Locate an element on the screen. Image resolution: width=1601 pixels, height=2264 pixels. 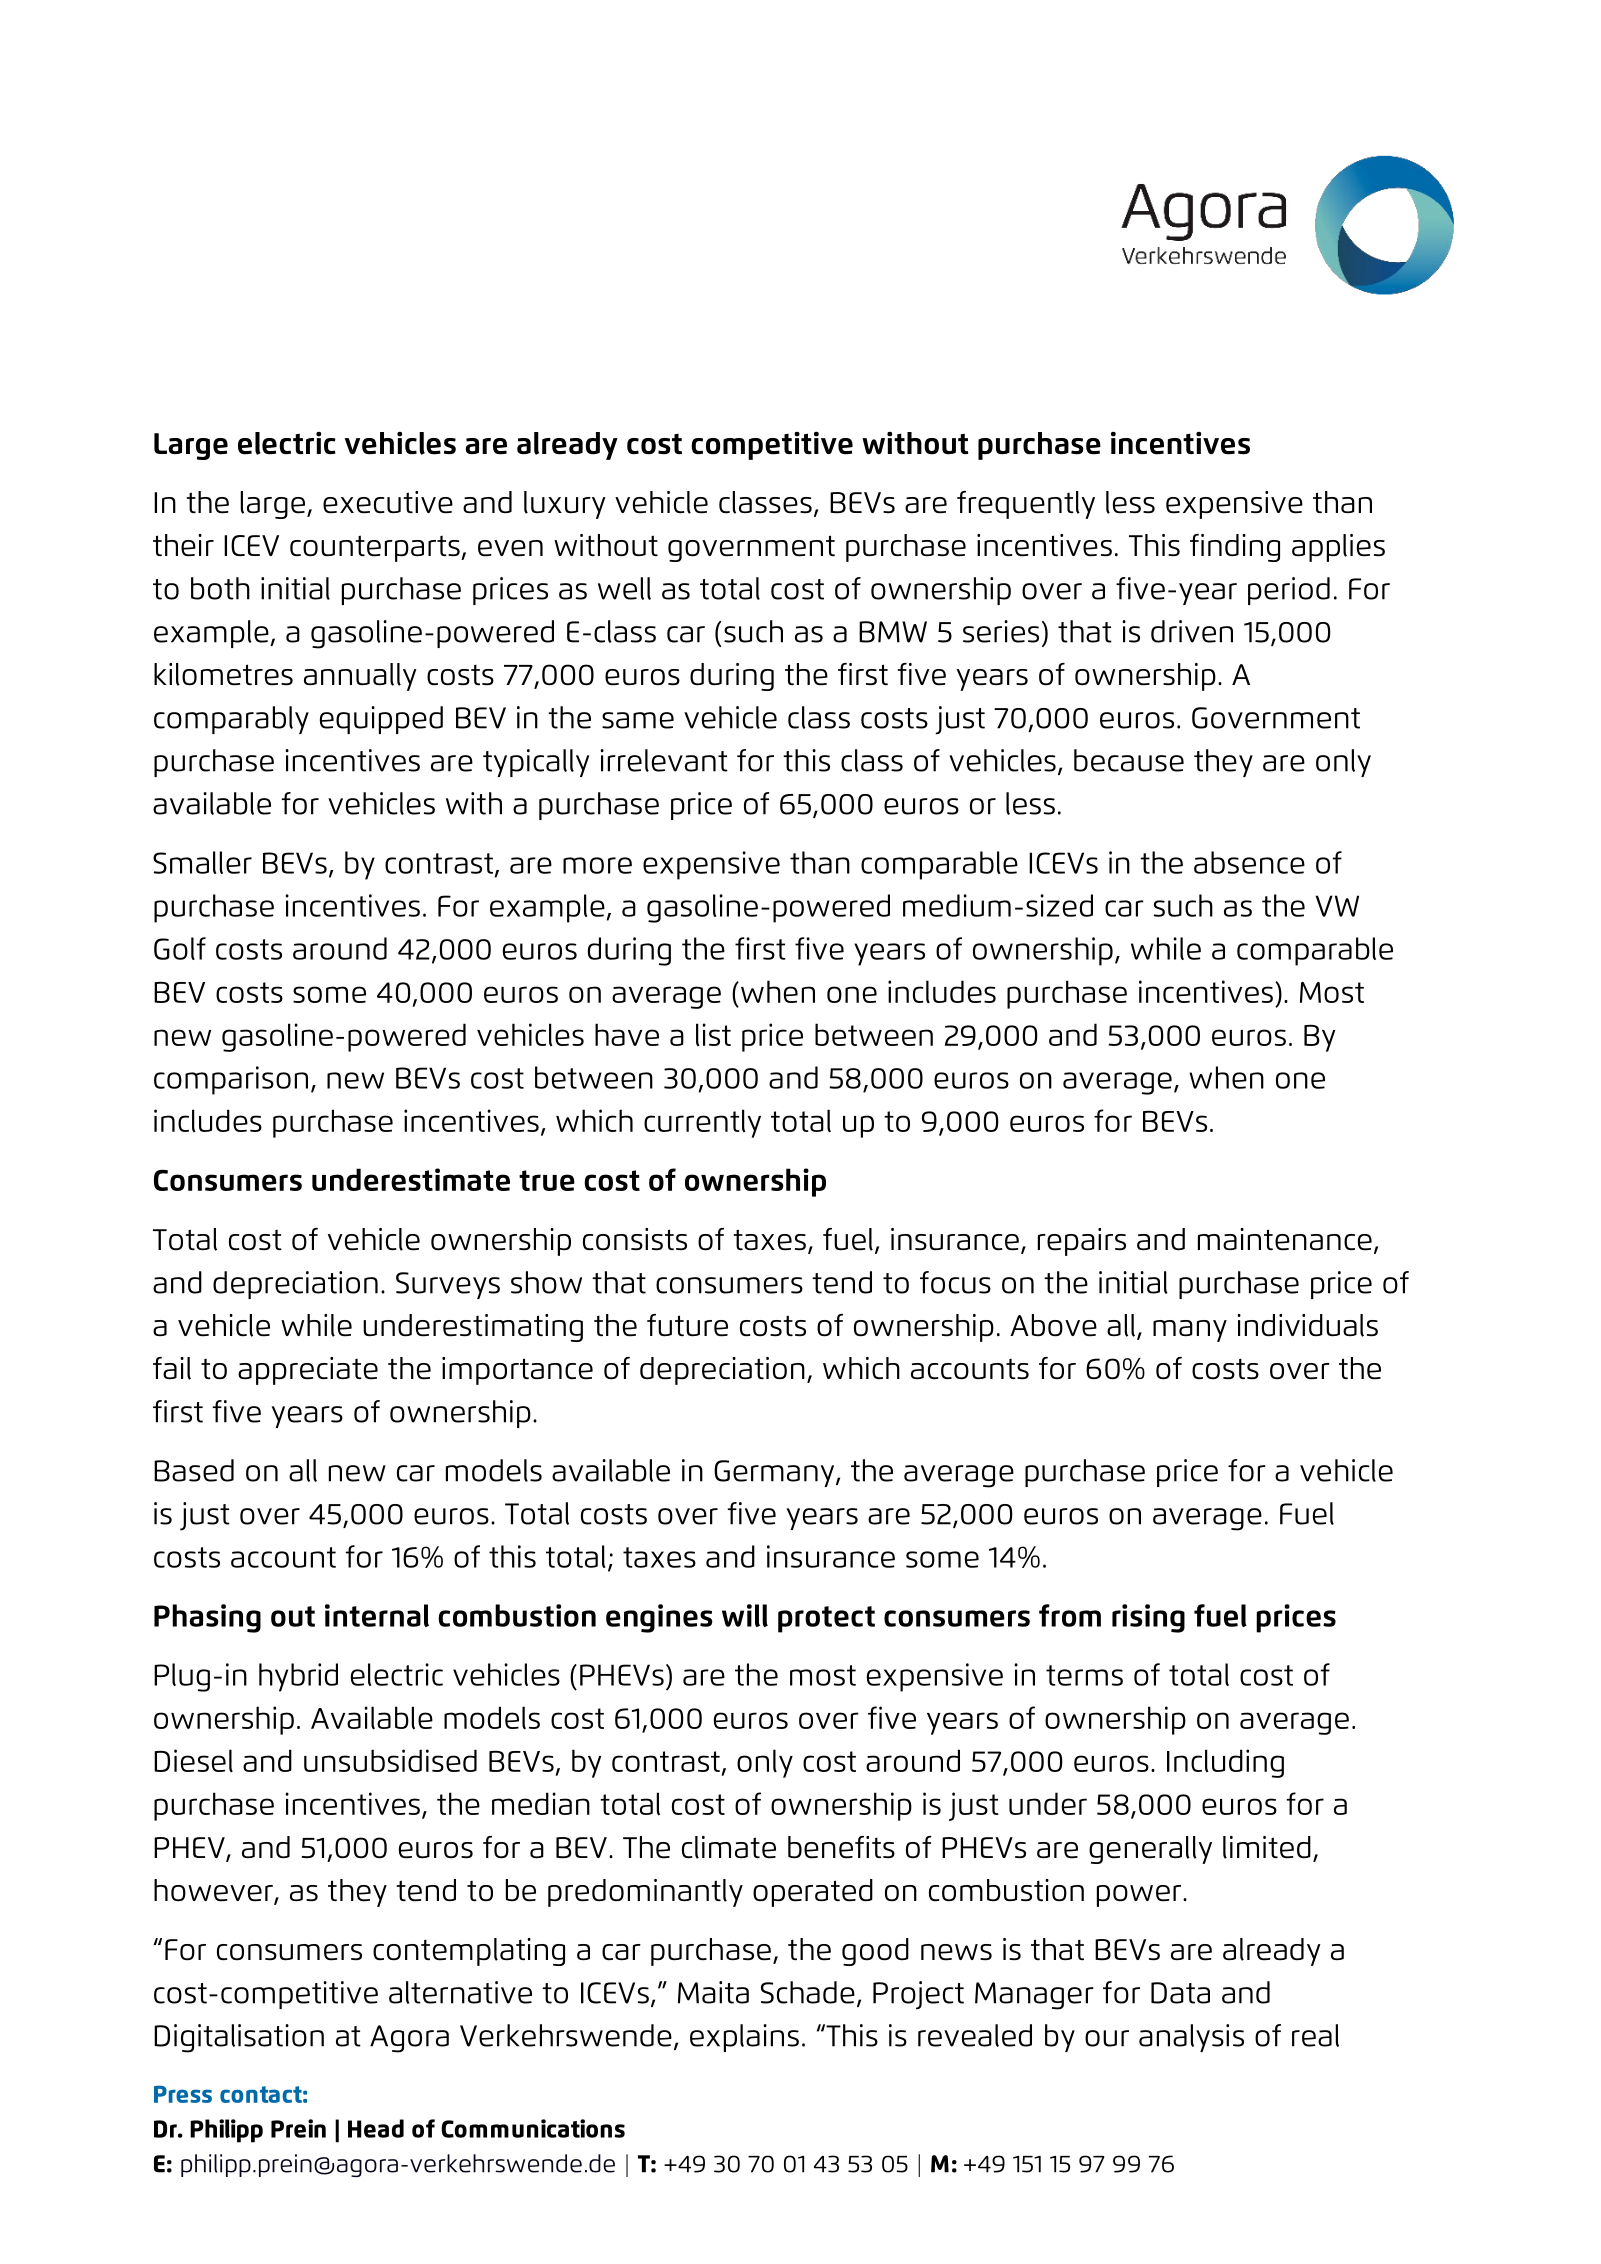
well is located at coordinates (624, 588).
